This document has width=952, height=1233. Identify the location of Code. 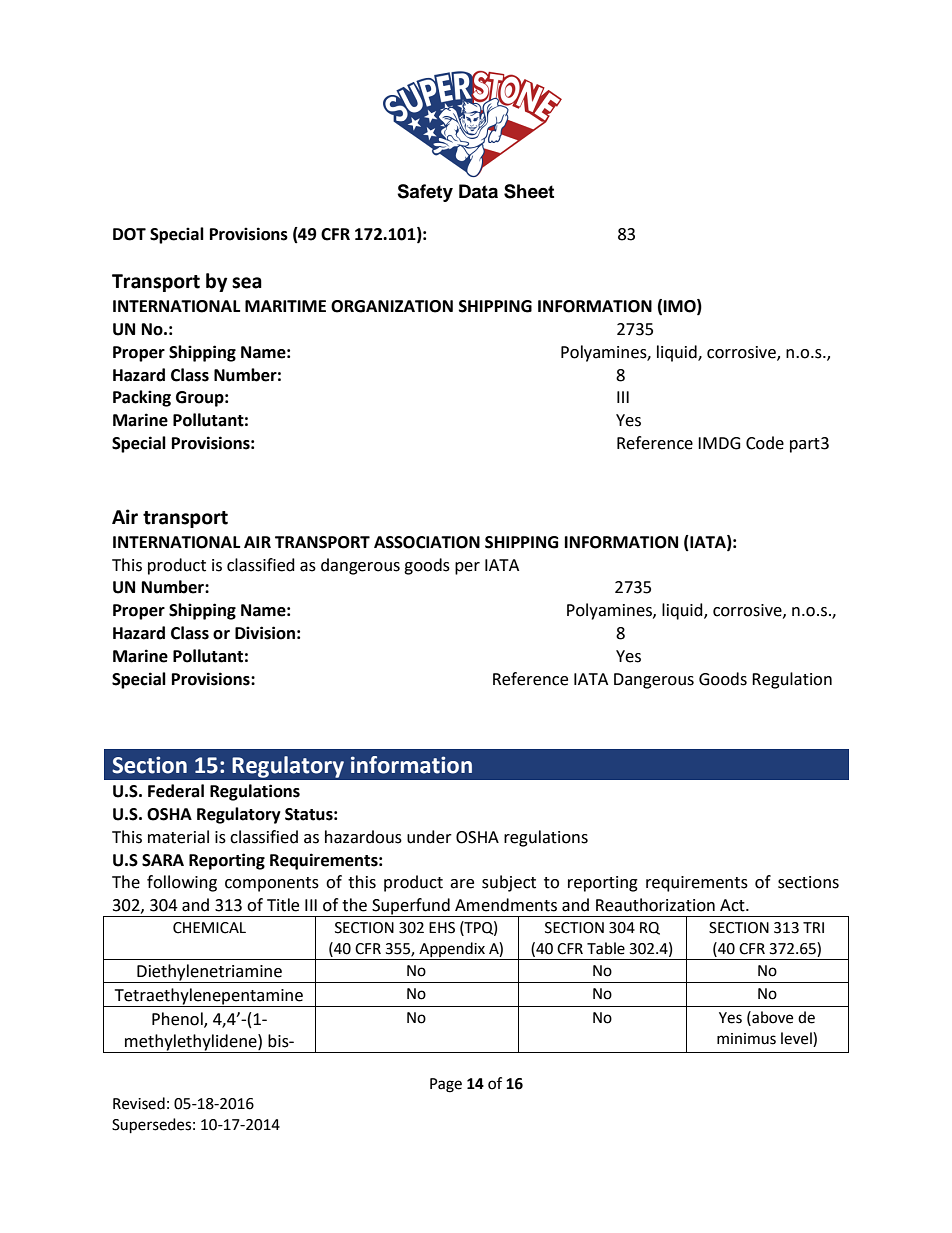
(765, 443).
